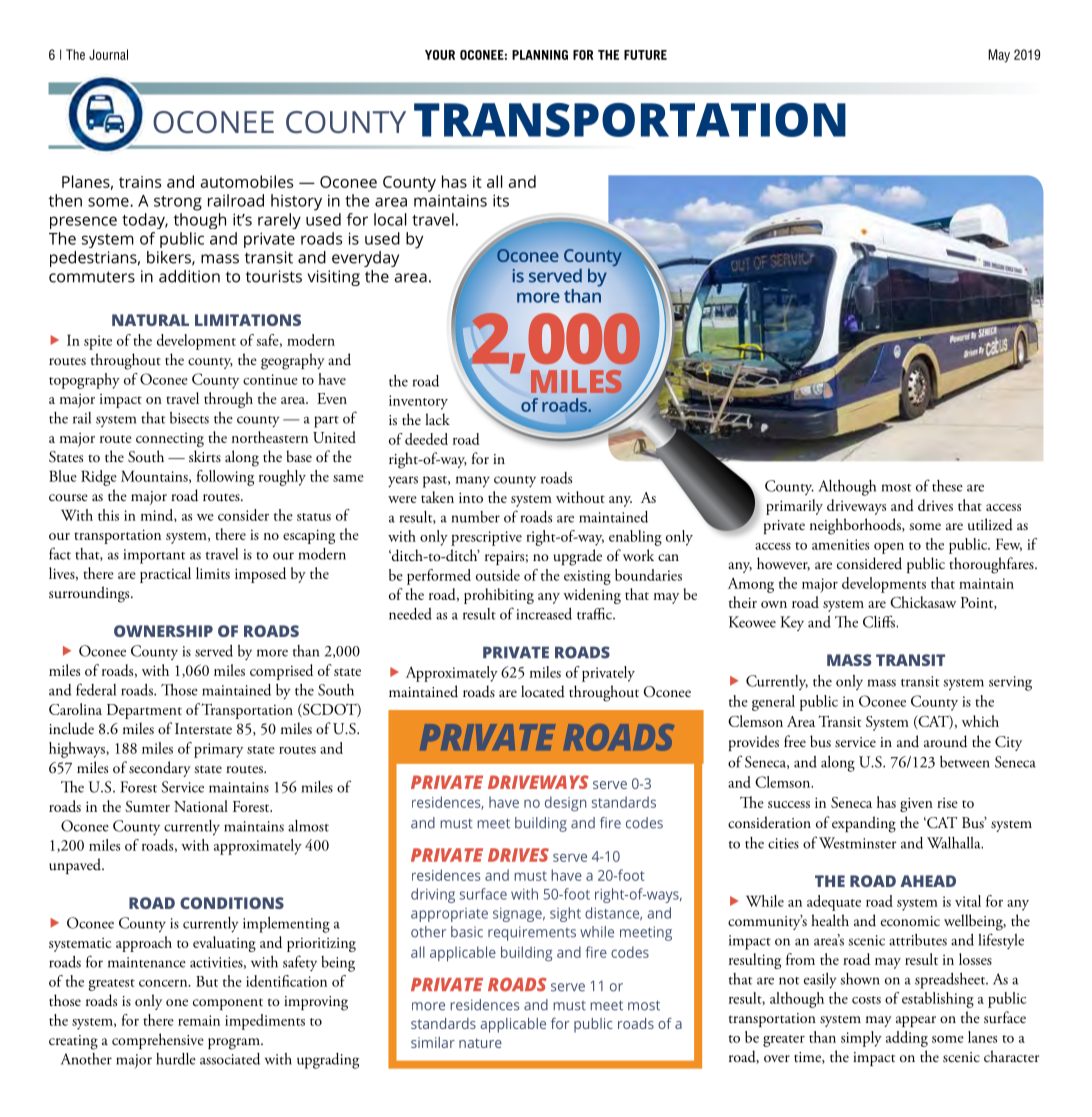 Image resolution: width=1092 pixels, height=1117 pixels. What do you see at coordinates (108, 54) in the screenshot?
I see `Journal` at bounding box center [108, 54].
